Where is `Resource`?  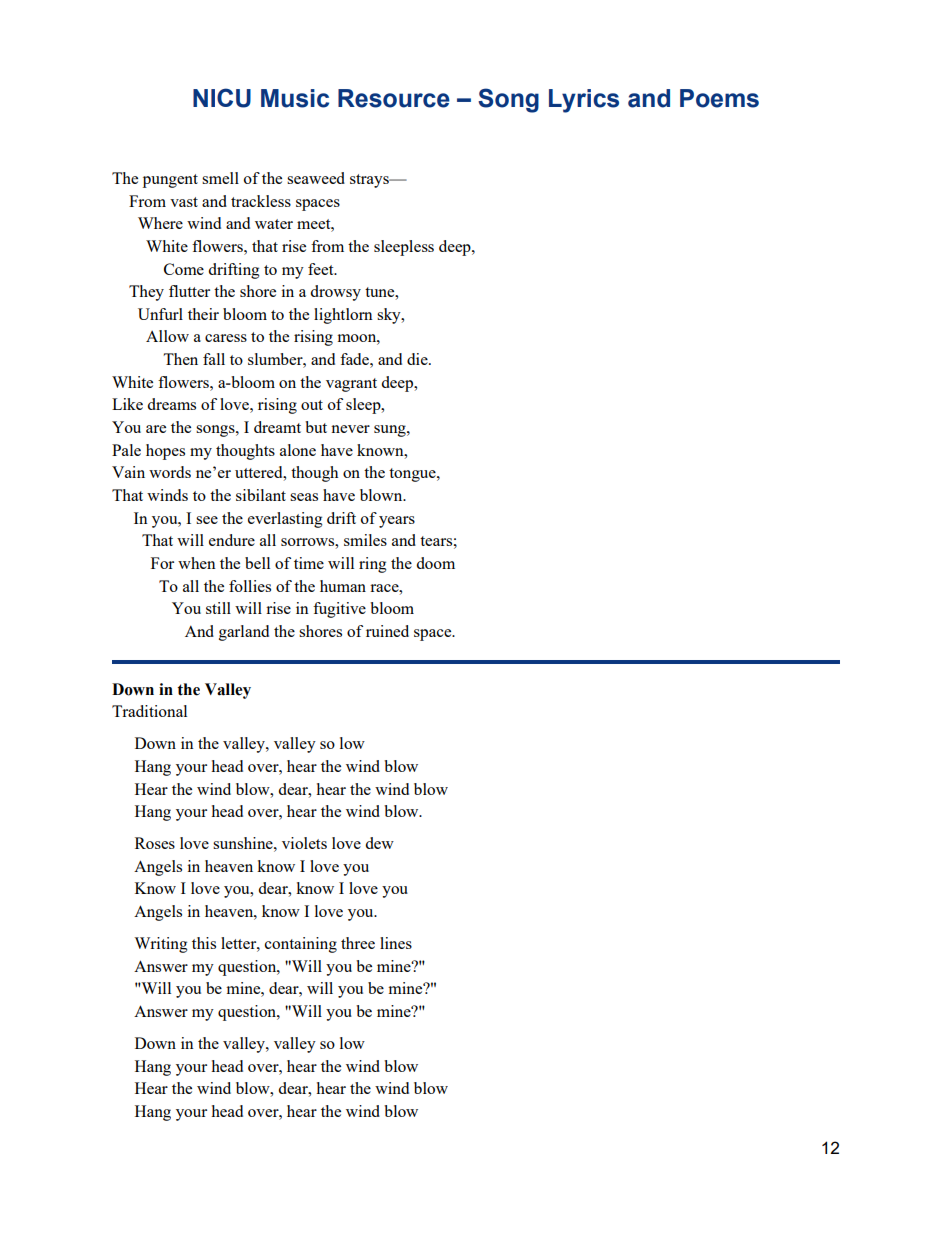
Resource is located at coordinates (394, 98).
